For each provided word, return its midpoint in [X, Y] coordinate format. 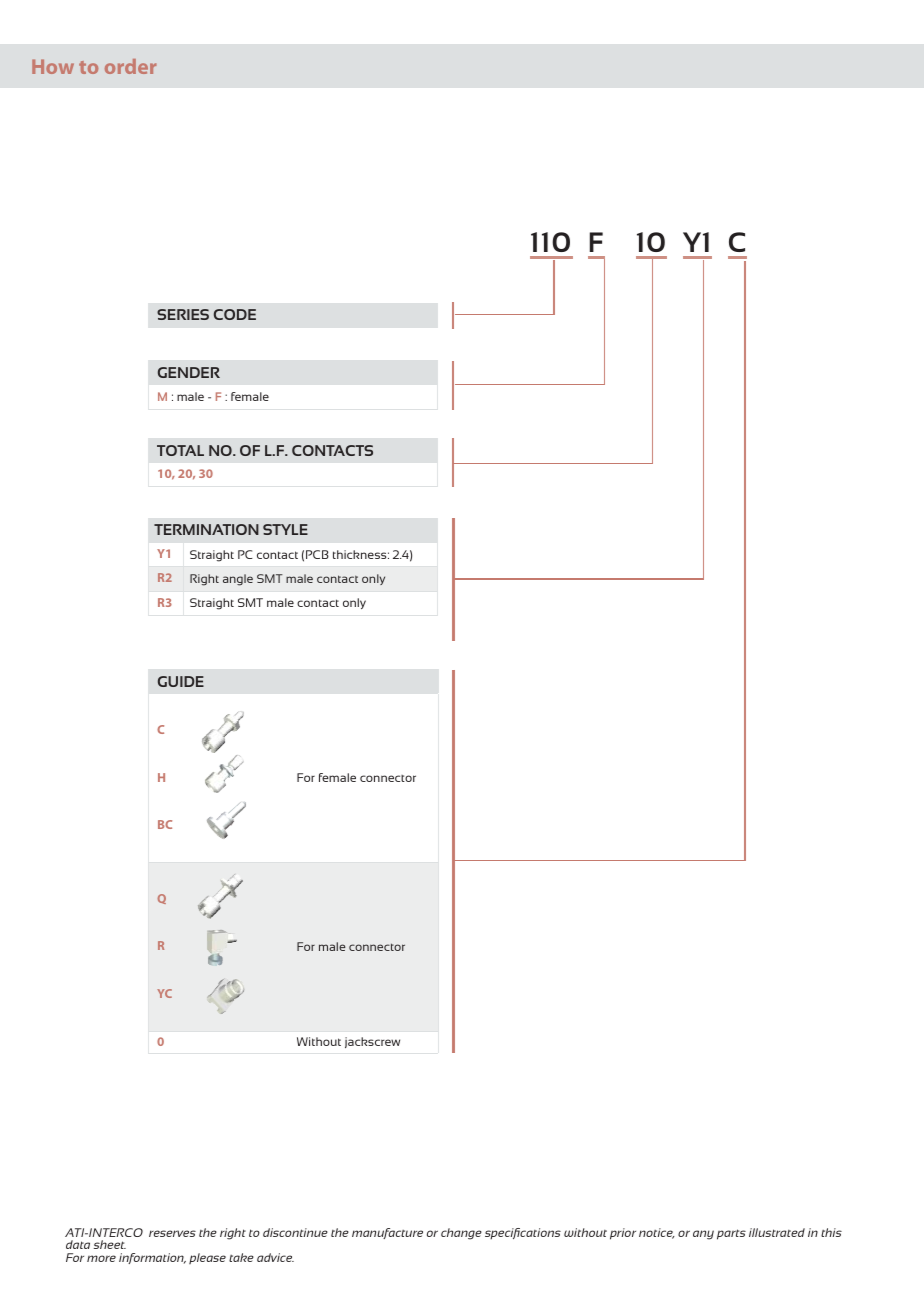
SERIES [183, 314]
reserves [172, 1233]
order [130, 66]
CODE [235, 314]
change [461, 1234]
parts [731, 1234]
